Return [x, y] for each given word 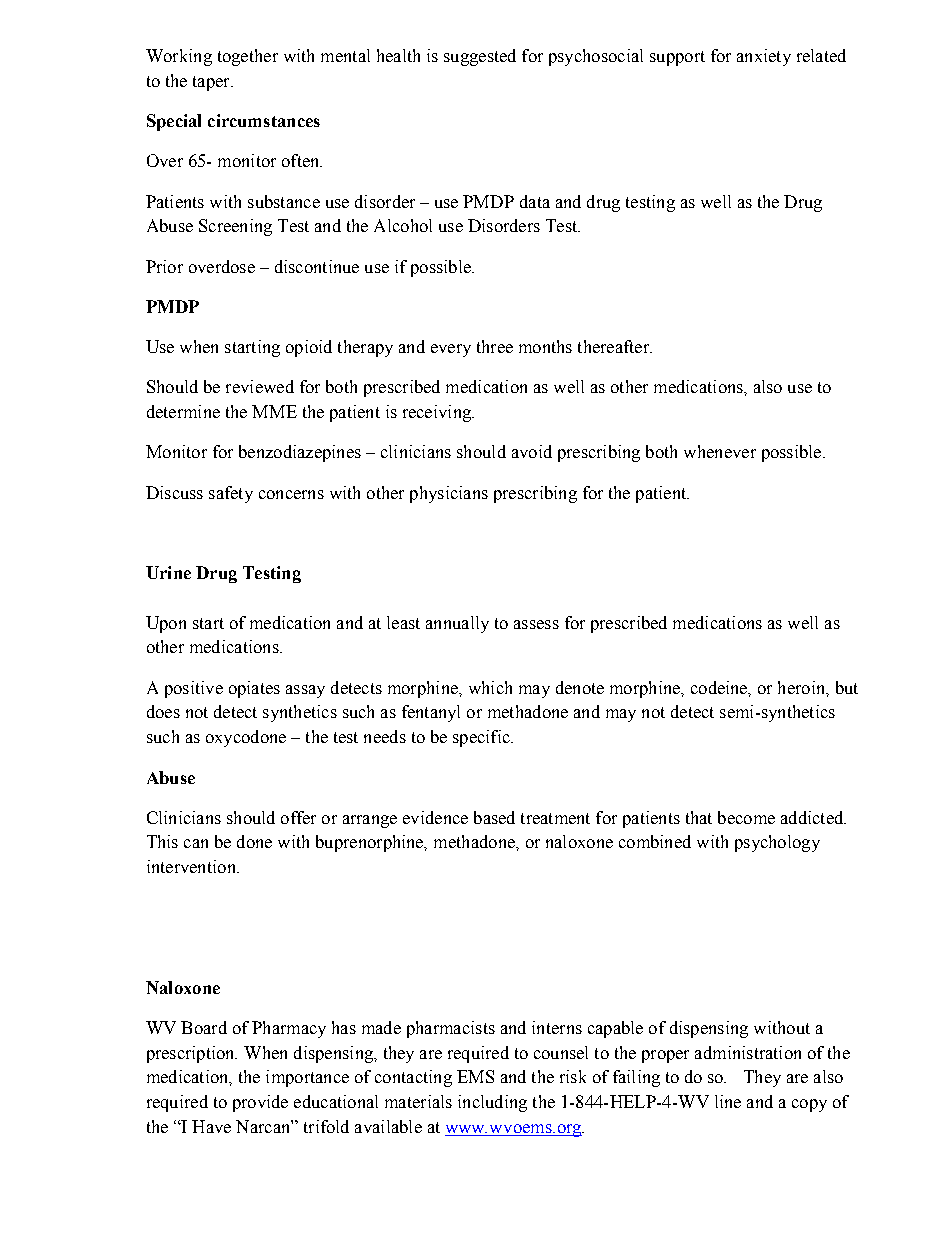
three [495, 346]
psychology [777, 843]
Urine [168, 572]
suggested [480, 57]
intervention [192, 866]
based [494, 817]
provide [260, 1103]
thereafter [615, 346]
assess [536, 624]
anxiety [764, 57]
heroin [803, 688]
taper [212, 83]
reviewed [260, 386]
